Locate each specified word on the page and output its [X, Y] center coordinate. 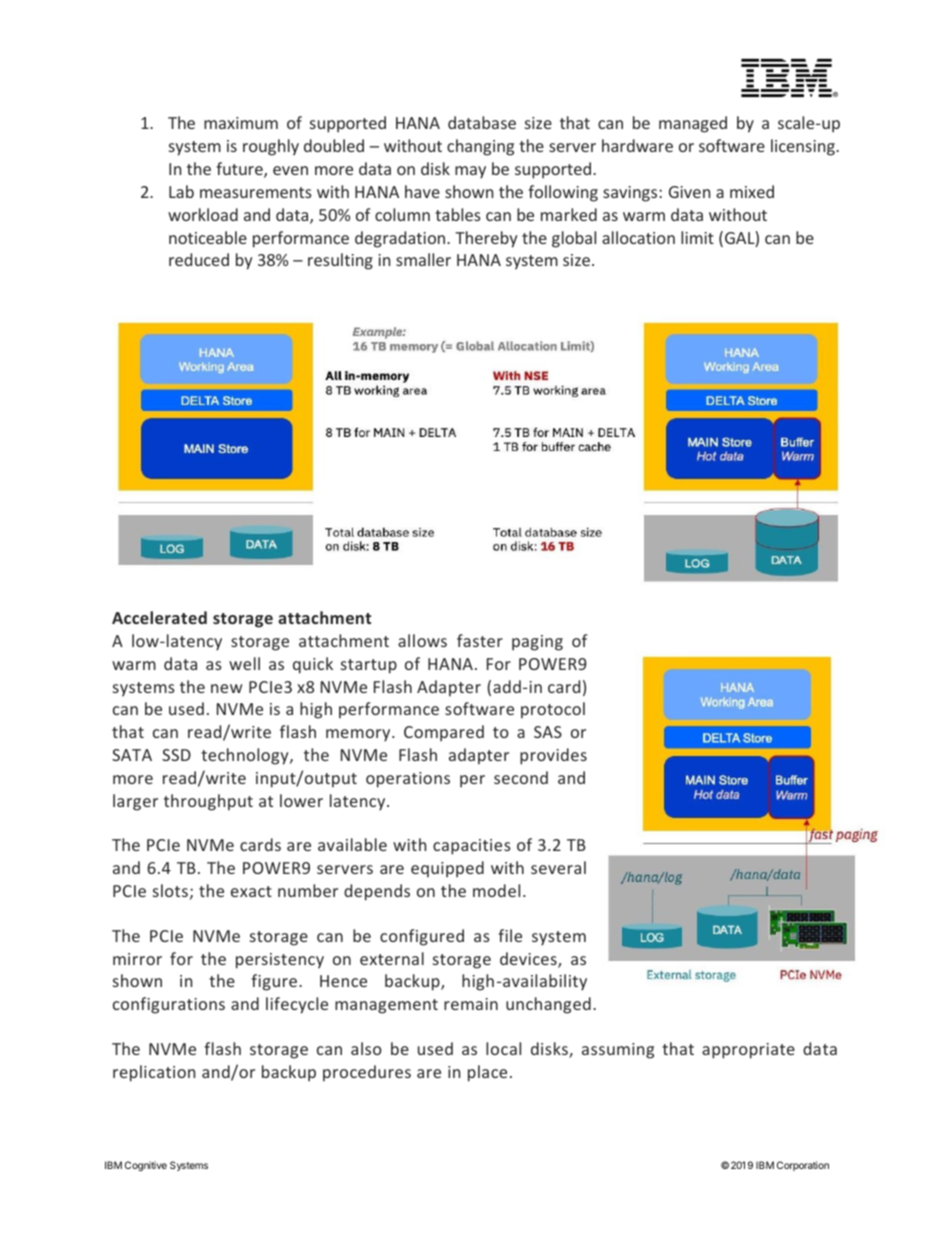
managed [693, 124]
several [558, 867]
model [496, 890]
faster [480, 640]
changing [480, 147]
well [244, 663]
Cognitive [146, 1166]
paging [537, 643]
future [240, 170]
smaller [423, 259]
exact [251, 891]
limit [697, 237]
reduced [199, 259]
